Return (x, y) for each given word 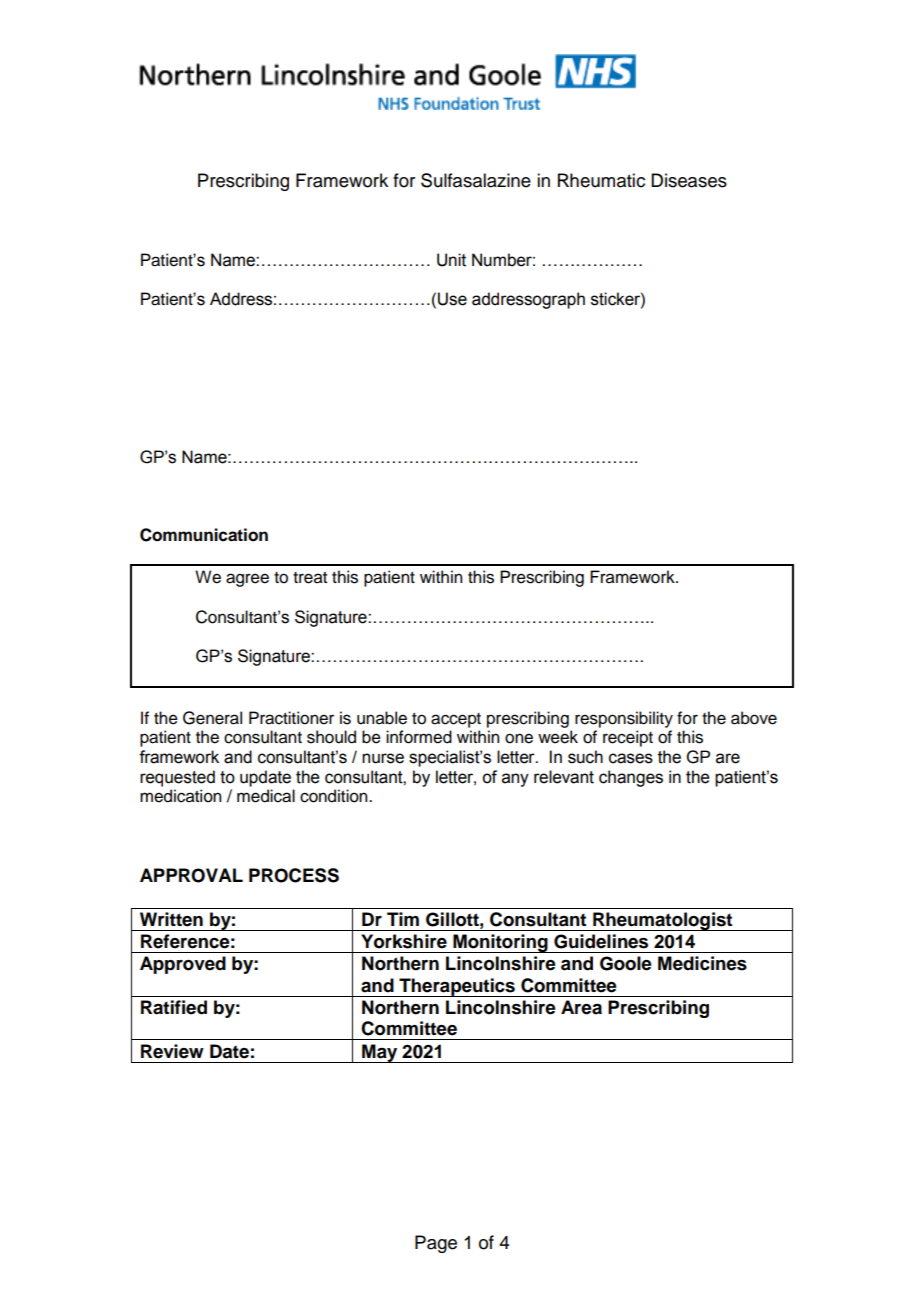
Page (436, 1244)
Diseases (689, 180)
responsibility (624, 719)
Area (581, 1007)
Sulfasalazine (476, 180)
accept (456, 720)
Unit (451, 260)
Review (172, 1051)
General (212, 718)
